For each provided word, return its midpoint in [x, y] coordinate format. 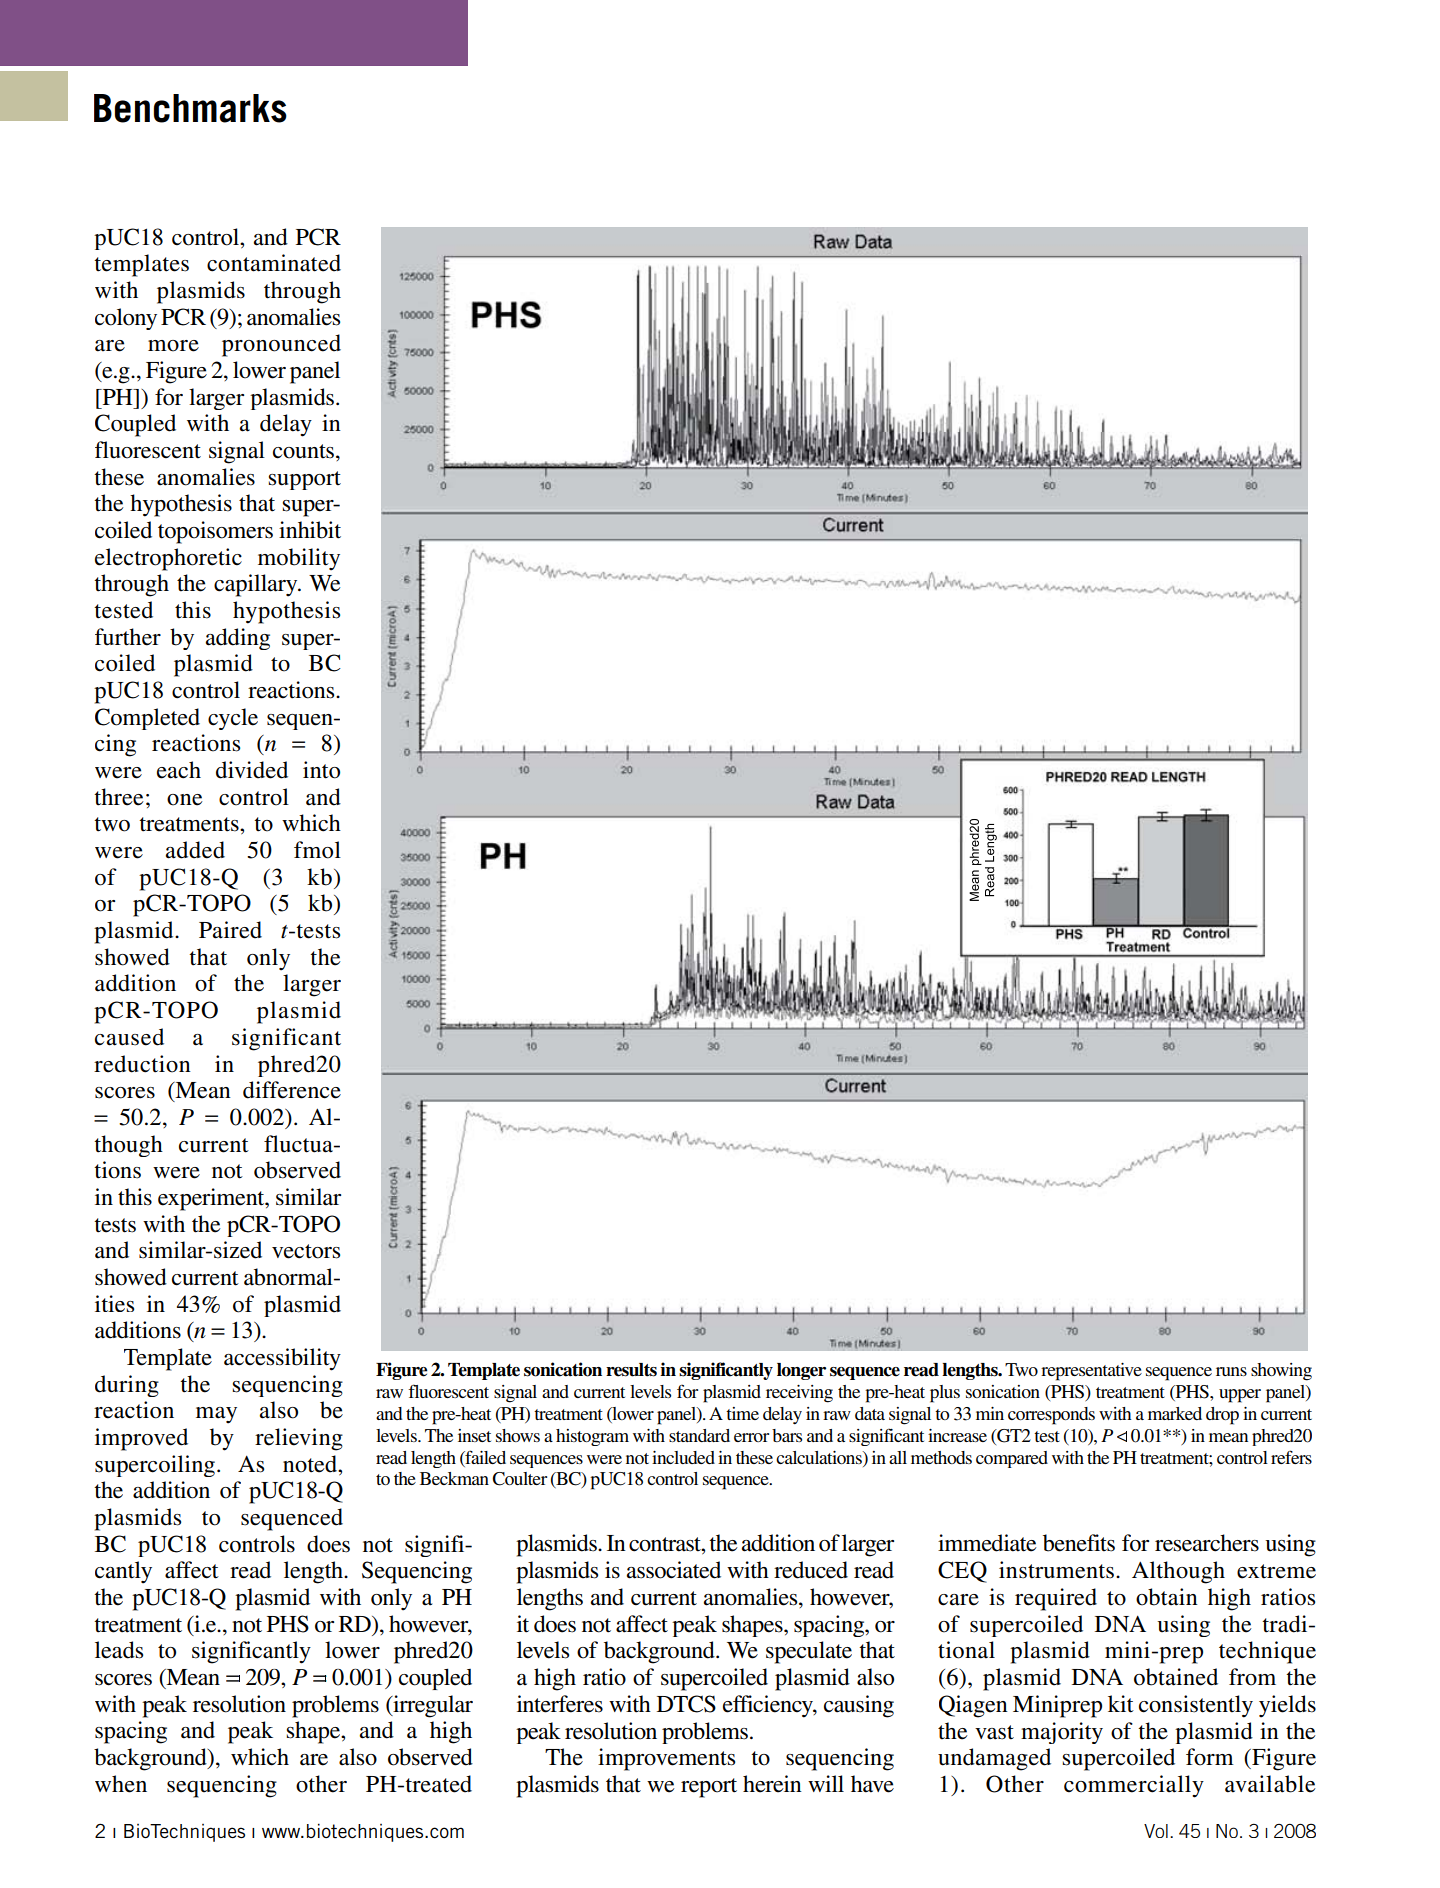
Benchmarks [190, 108]
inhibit [310, 530]
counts [305, 451]
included [683, 1457]
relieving [299, 1439]
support [305, 480]
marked [1175, 1413]
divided [252, 770]
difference [292, 1090]
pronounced [281, 345]
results [631, 1370]
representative [1091, 1372]
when [121, 1784]
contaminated [274, 263]
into [321, 770]
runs [1231, 1371]
